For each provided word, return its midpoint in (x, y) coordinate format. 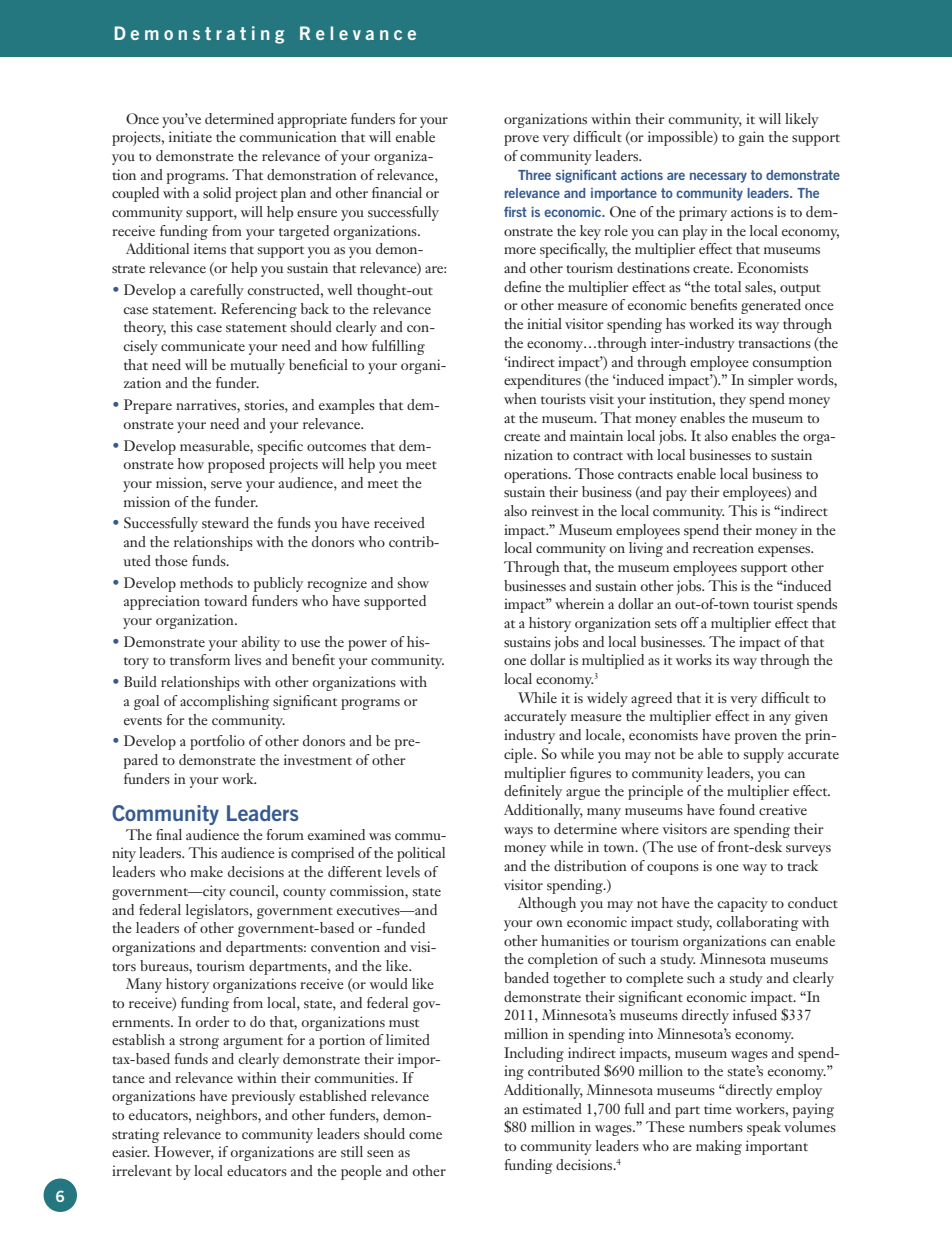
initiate (190, 136)
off (689, 622)
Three (534, 175)
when (520, 398)
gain (751, 138)
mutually (257, 366)
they (733, 400)
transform (200, 659)
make (206, 871)
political (421, 854)
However (184, 1153)
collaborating (757, 923)
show (413, 582)
